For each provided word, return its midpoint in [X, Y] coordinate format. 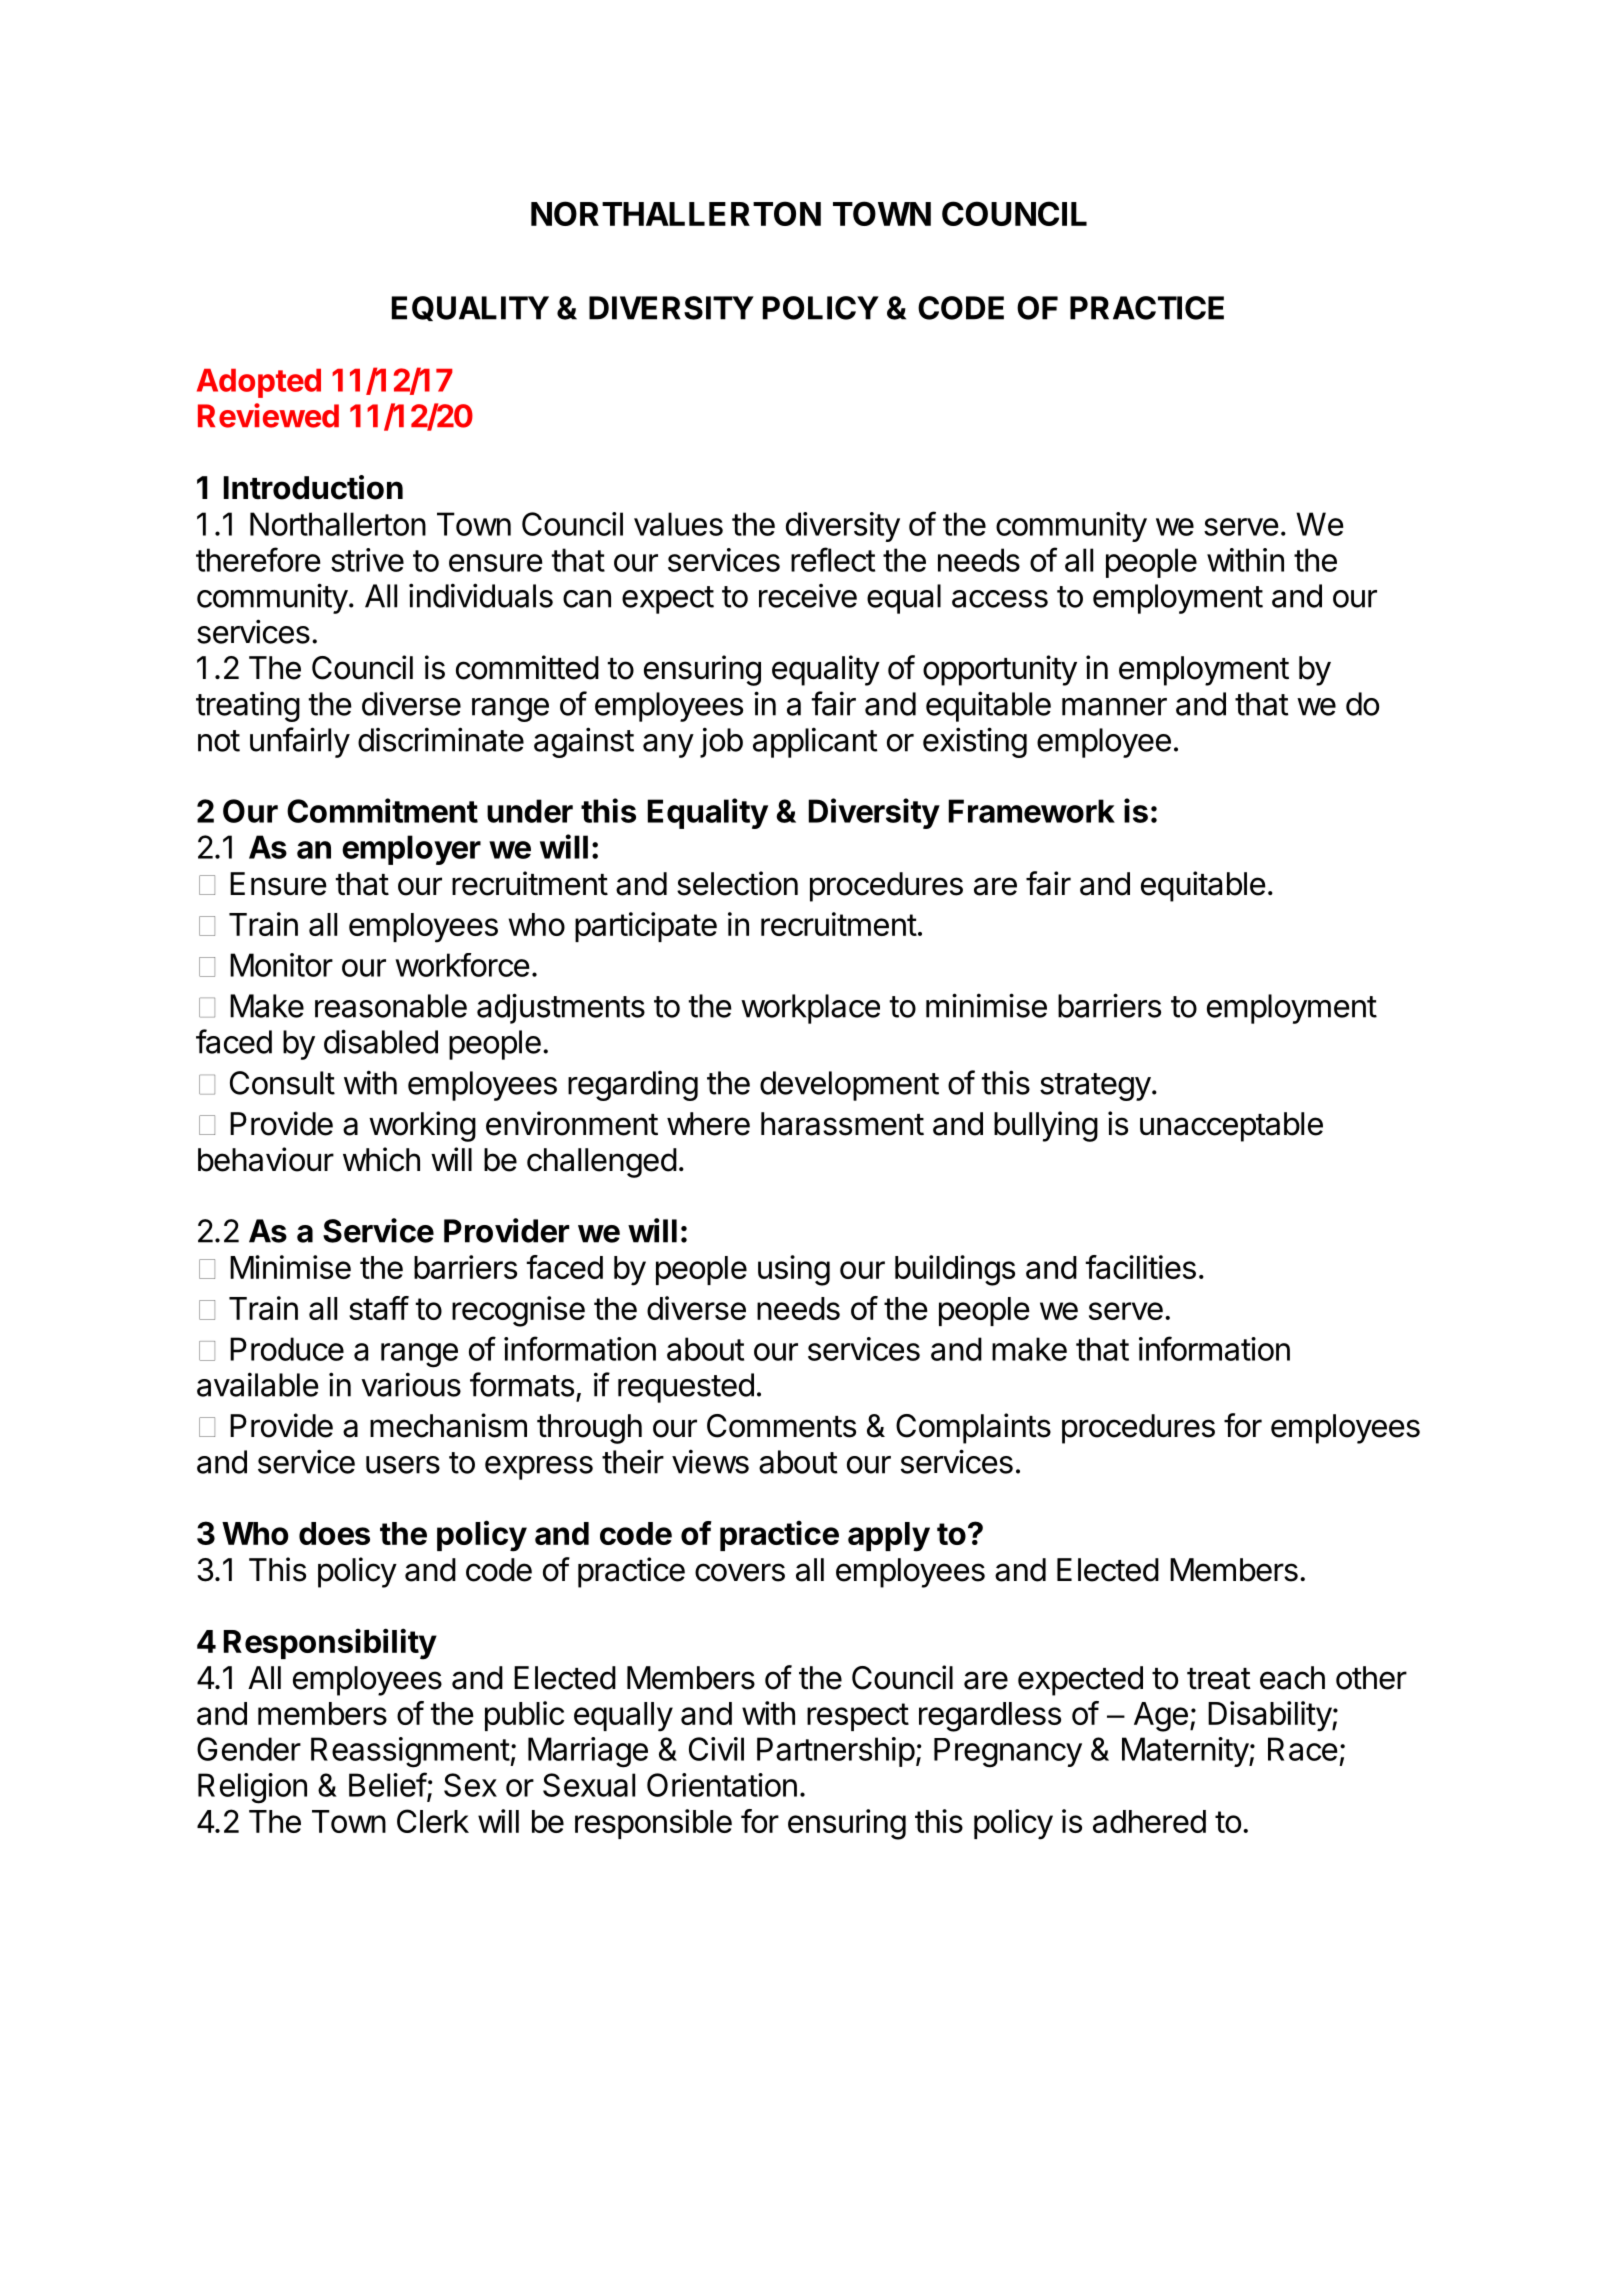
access [1000, 599]
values [678, 524]
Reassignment [410, 1752]
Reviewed [268, 415]
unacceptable [1231, 1127]
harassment [842, 1124]
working [422, 1126]
